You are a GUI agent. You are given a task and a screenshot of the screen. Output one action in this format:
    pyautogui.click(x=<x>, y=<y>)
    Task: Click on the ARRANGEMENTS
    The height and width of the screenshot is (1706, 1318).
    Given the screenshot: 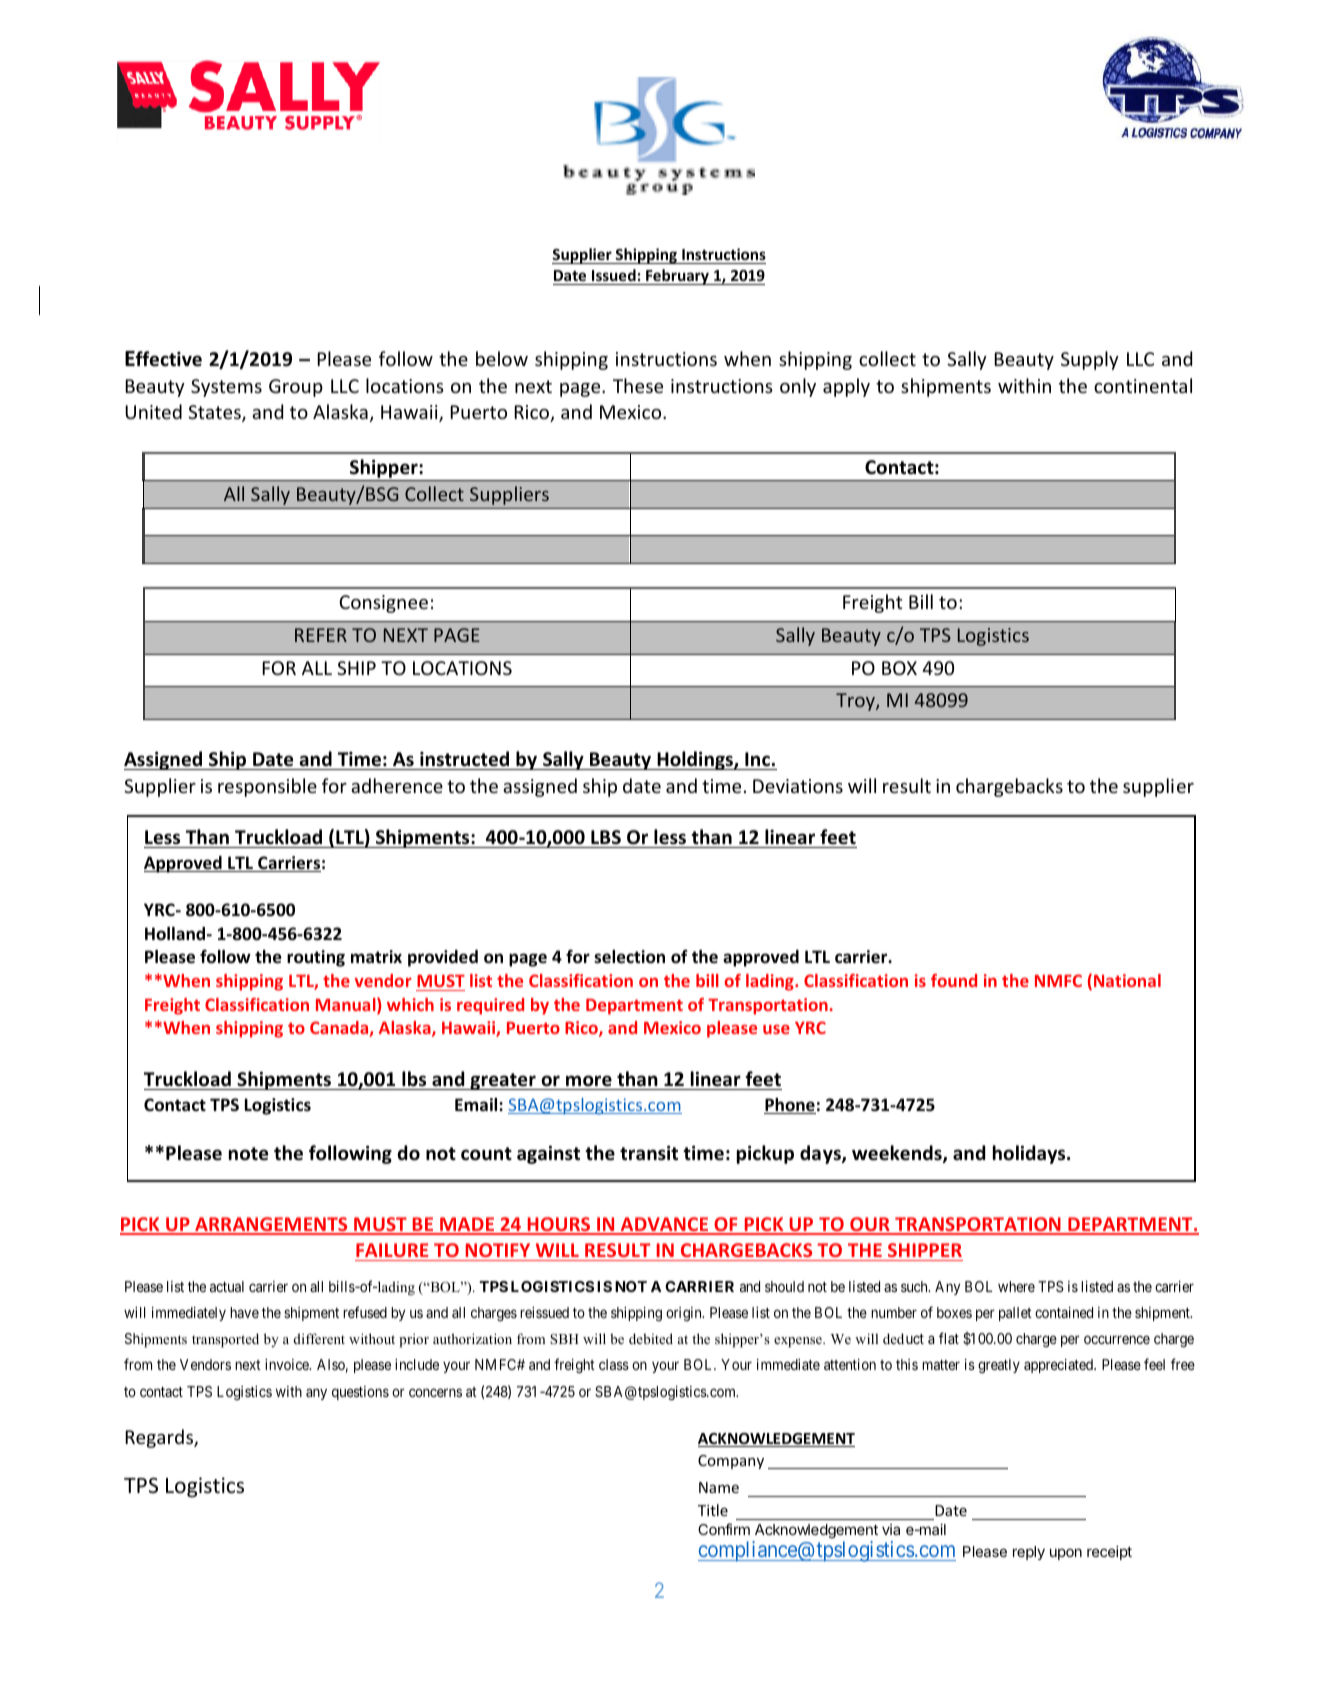 What is the action you would take?
    pyautogui.click(x=271, y=1225)
